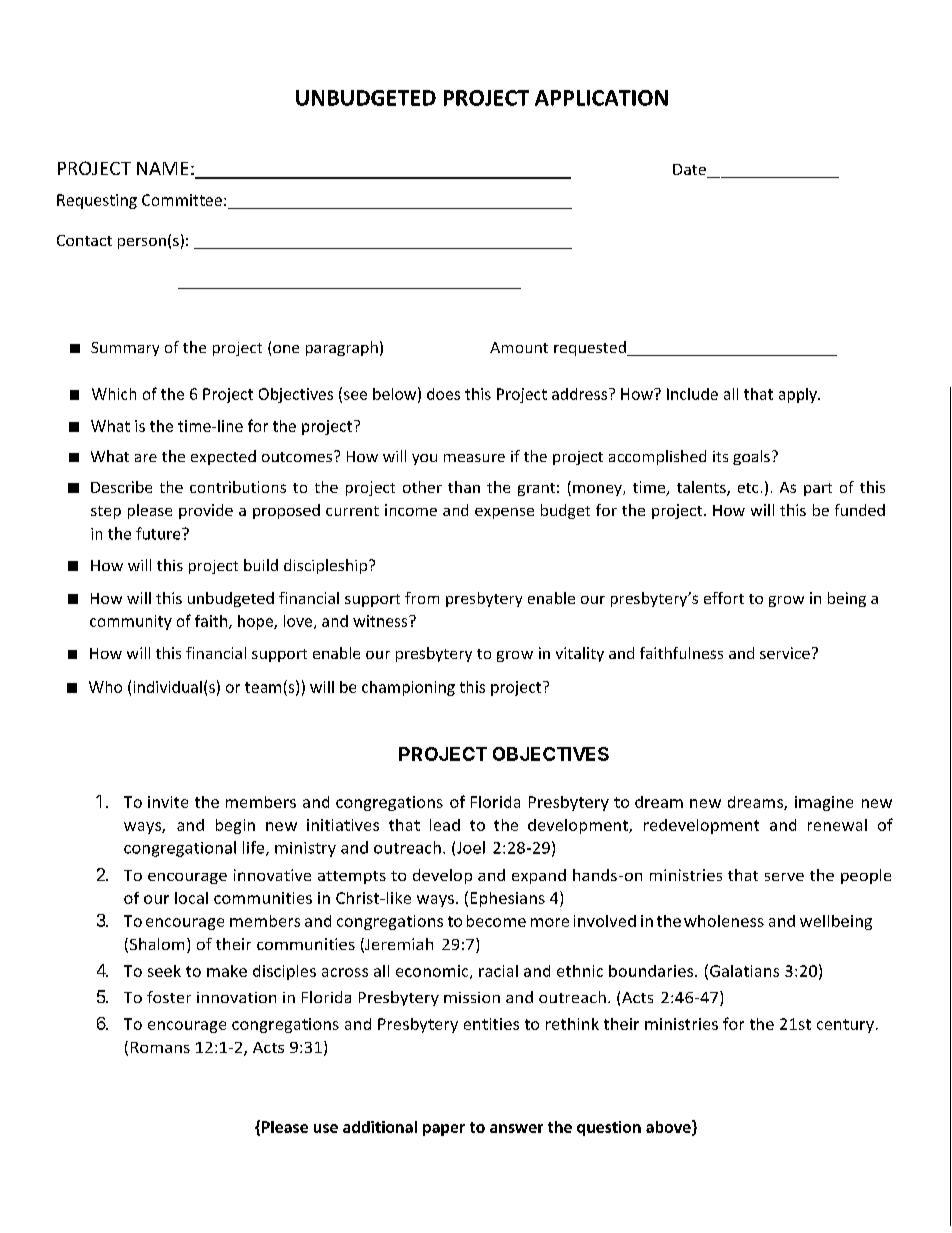 This image has height=1233, width=952. I want to click on etc, so click(748, 488).
